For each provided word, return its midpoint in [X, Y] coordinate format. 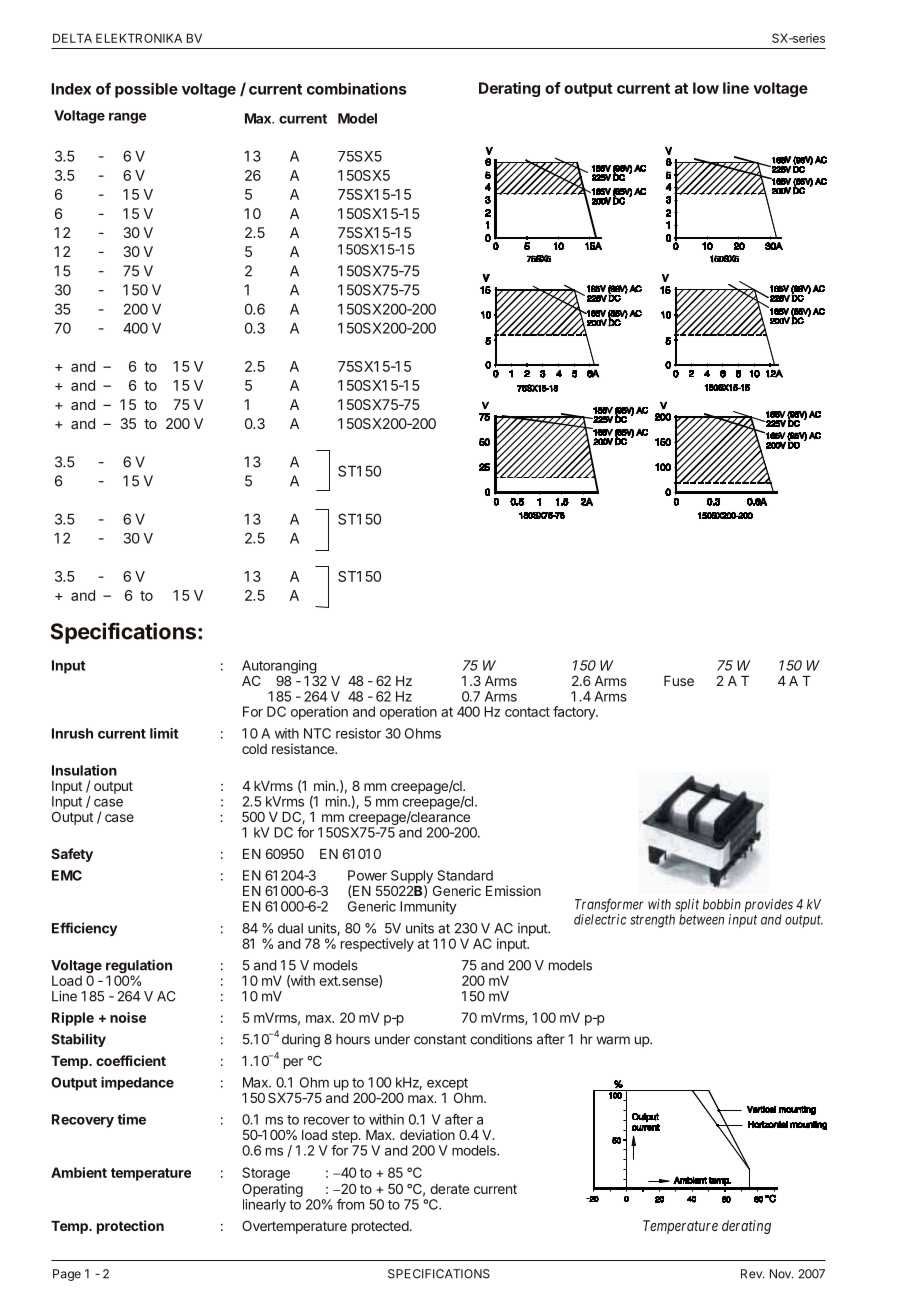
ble [167, 89]
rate [458, 1189]
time [131, 1119]
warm [613, 1040]
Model [357, 118]
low [706, 88]
